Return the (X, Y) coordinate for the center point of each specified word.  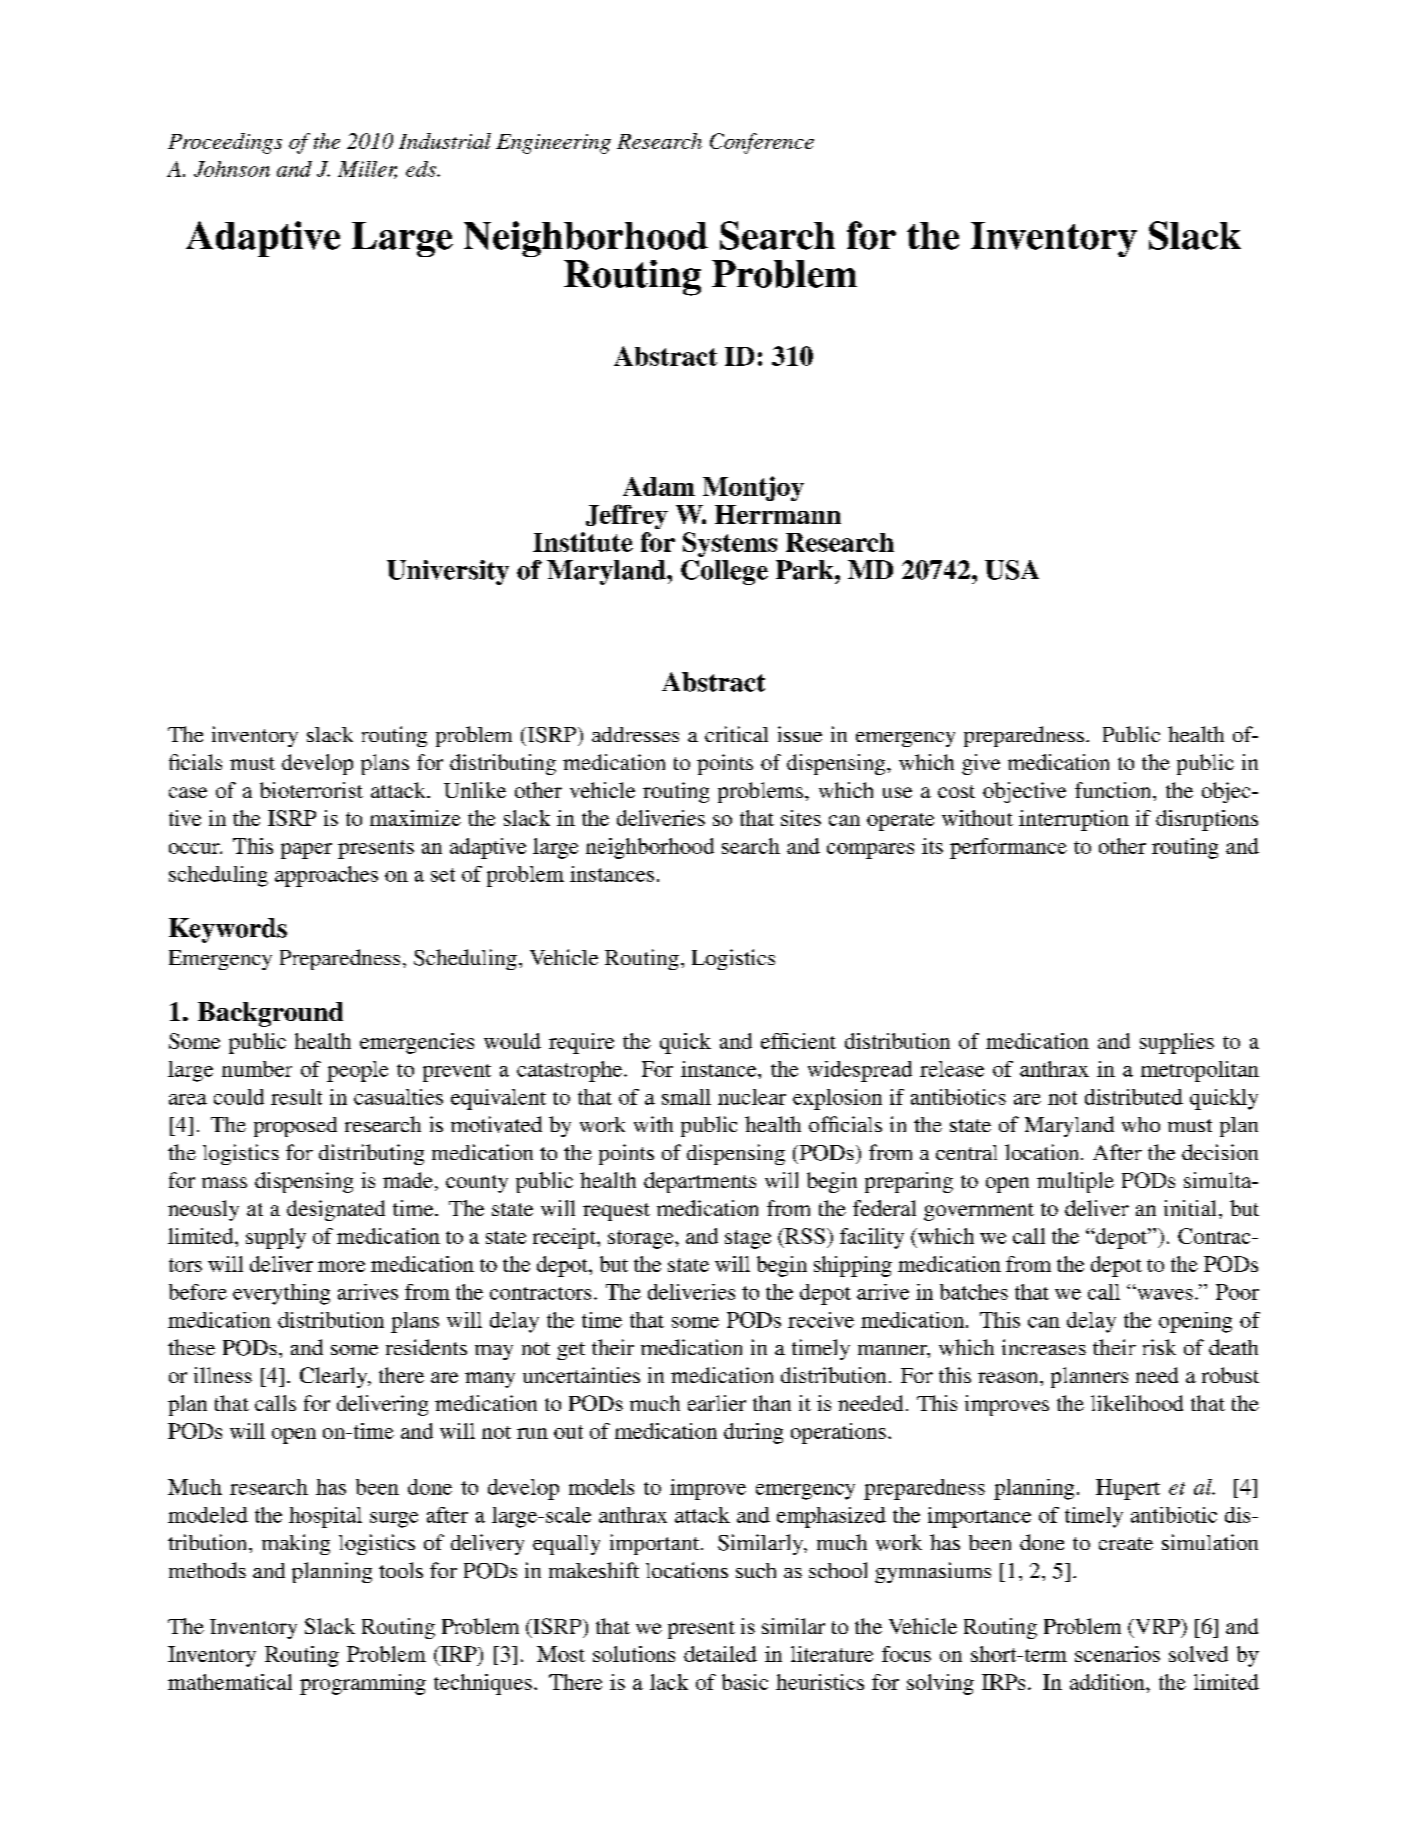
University (448, 572)
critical (736, 734)
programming (363, 1684)
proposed (295, 1127)
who (1141, 1124)
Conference (762, 143)
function (1114, 790)
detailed (720, 1654)
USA (1012, 570)
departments (700, 1182)
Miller (367, 170)
